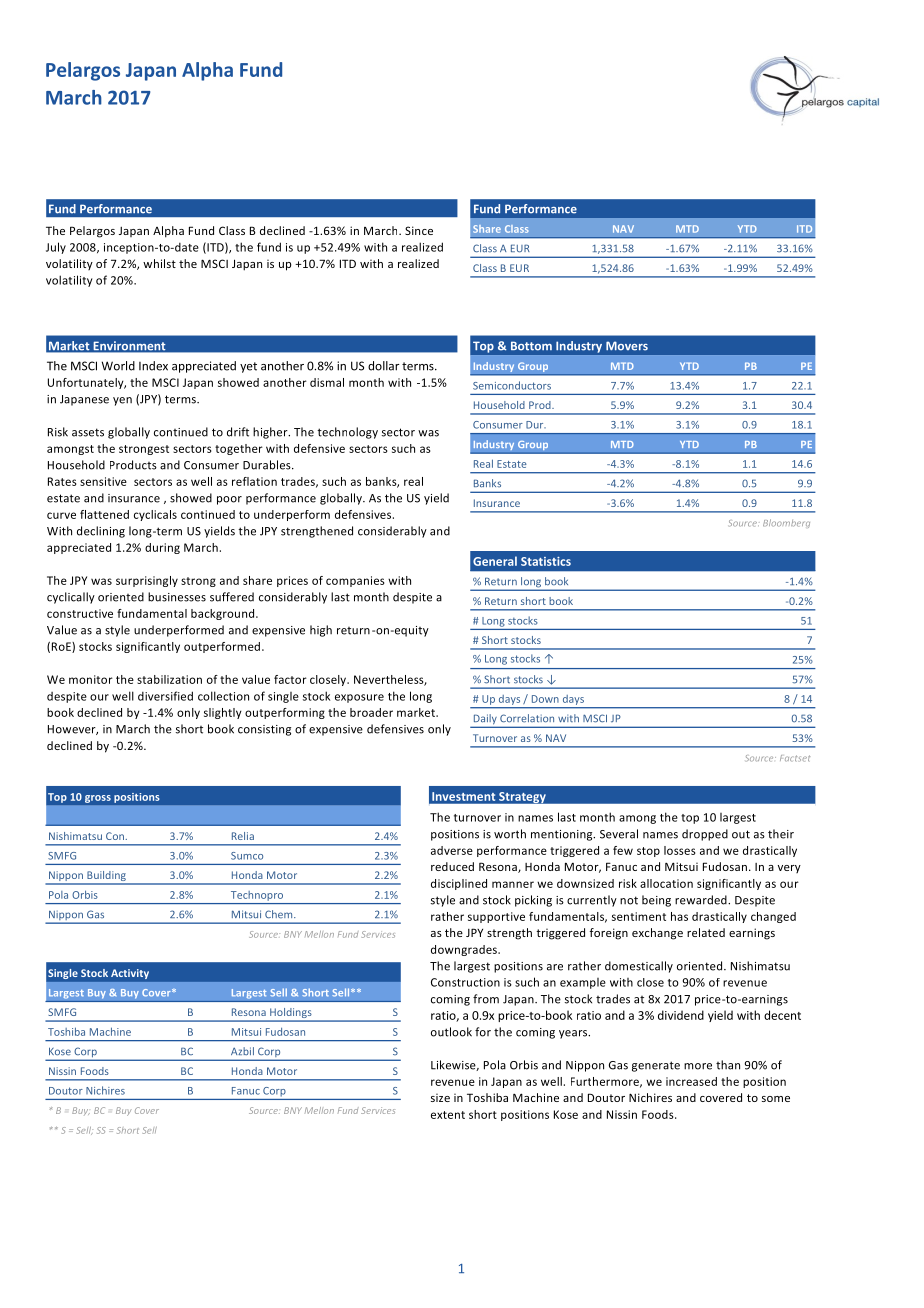 The image size is (924, 1308). Describe the element at coordinates (448, 1115) in the page. I see `extent` at that location.
